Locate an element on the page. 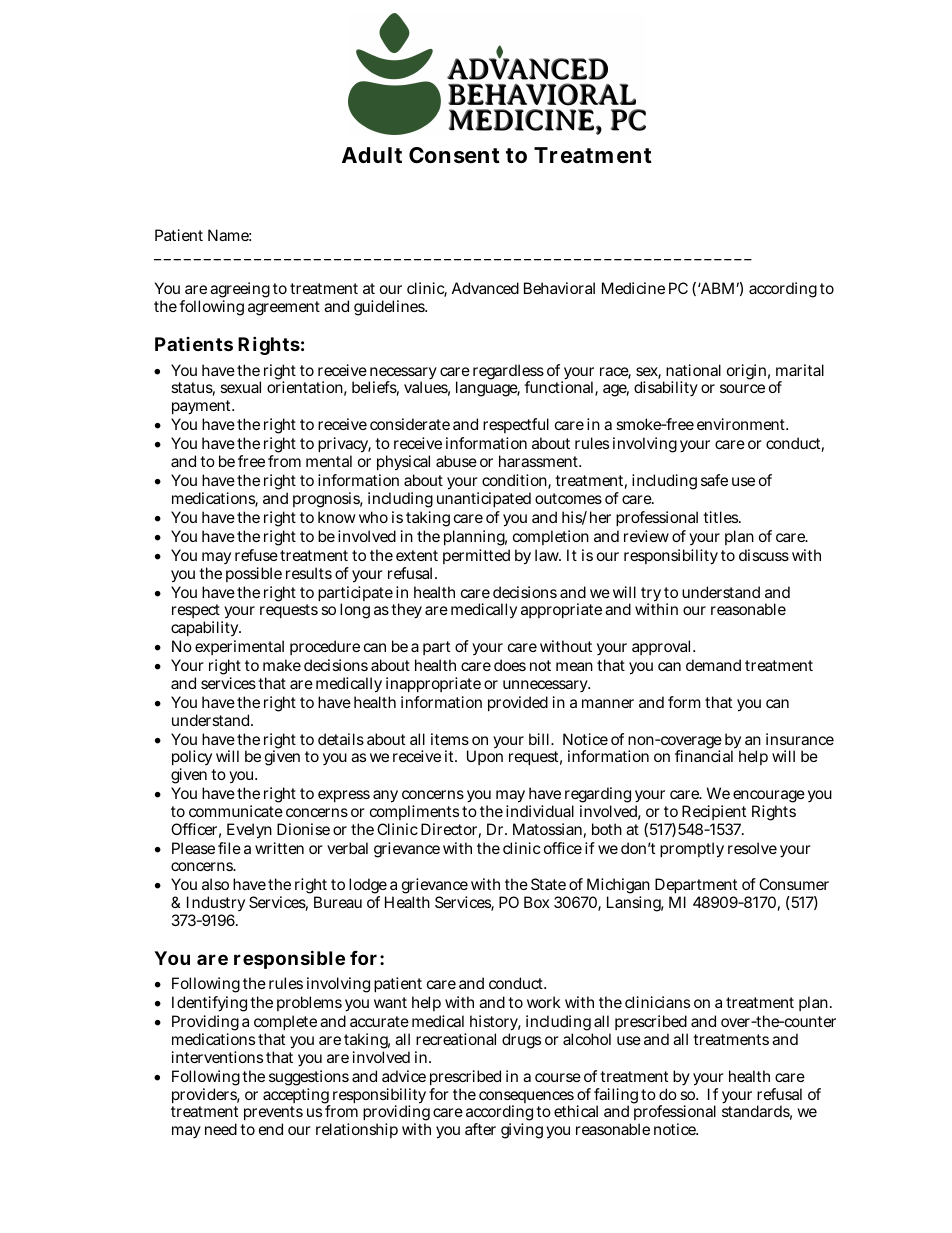 The image size is (952, 1233). communicate is located at coordinates (236, 811).
